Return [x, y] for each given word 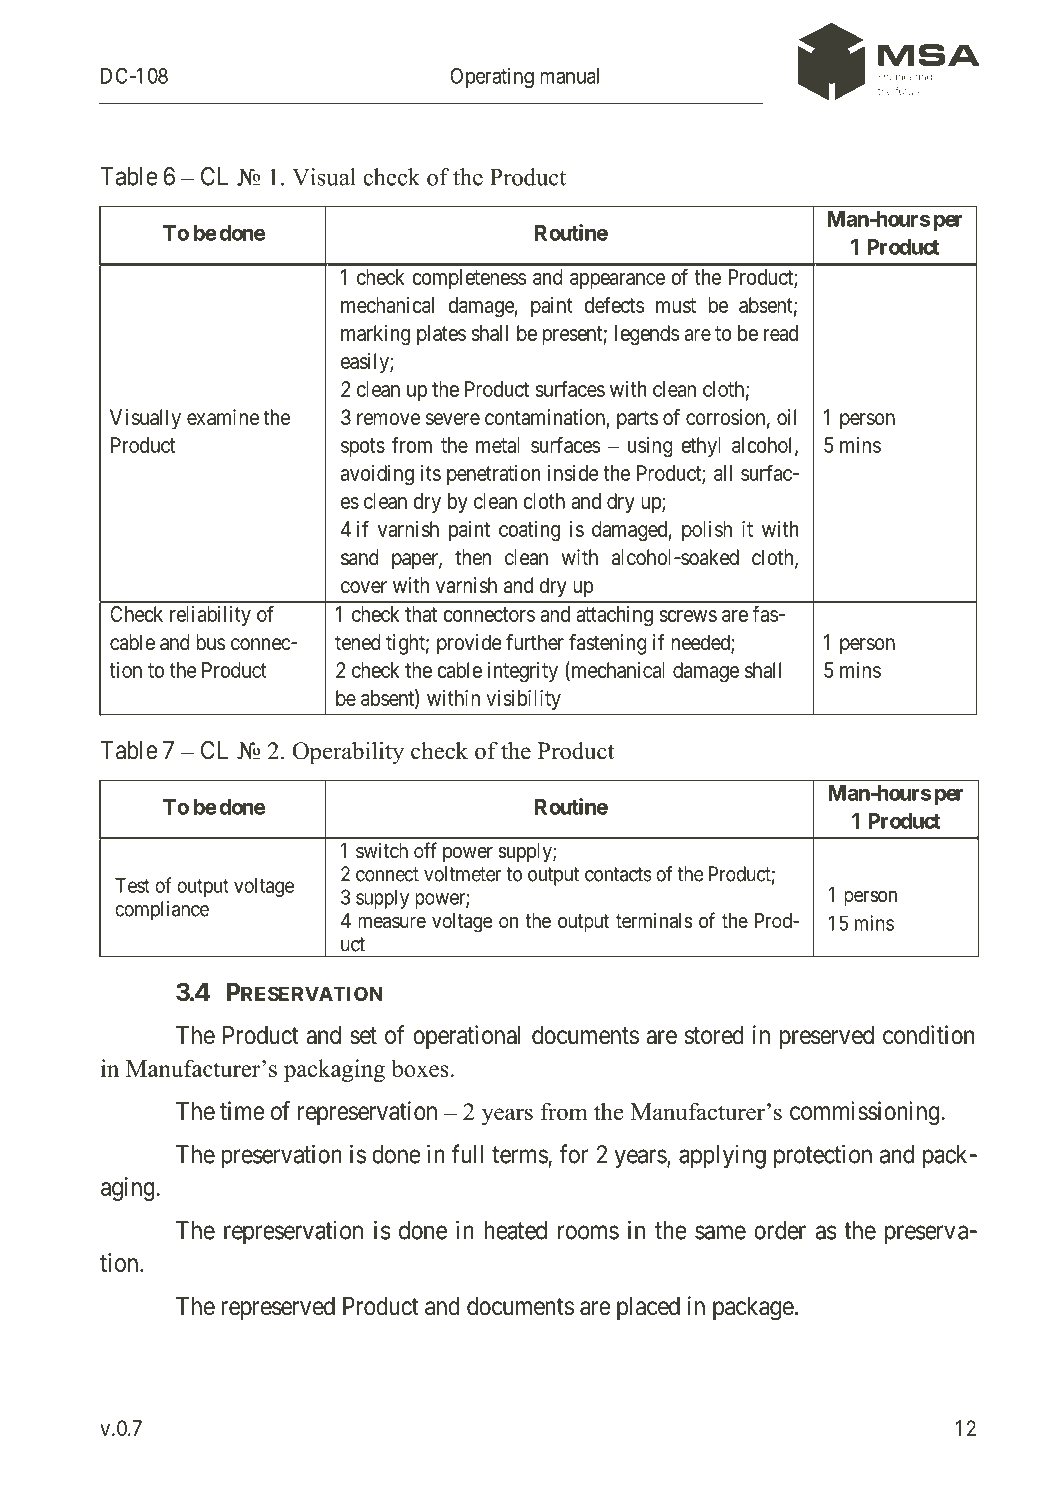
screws [688, 616]
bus [211, 642]
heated [515, 1230]
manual [569, 76]
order [780, 1230]
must [676, 305]
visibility [523, 700]
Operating [492, 77]
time [242, 1111]
